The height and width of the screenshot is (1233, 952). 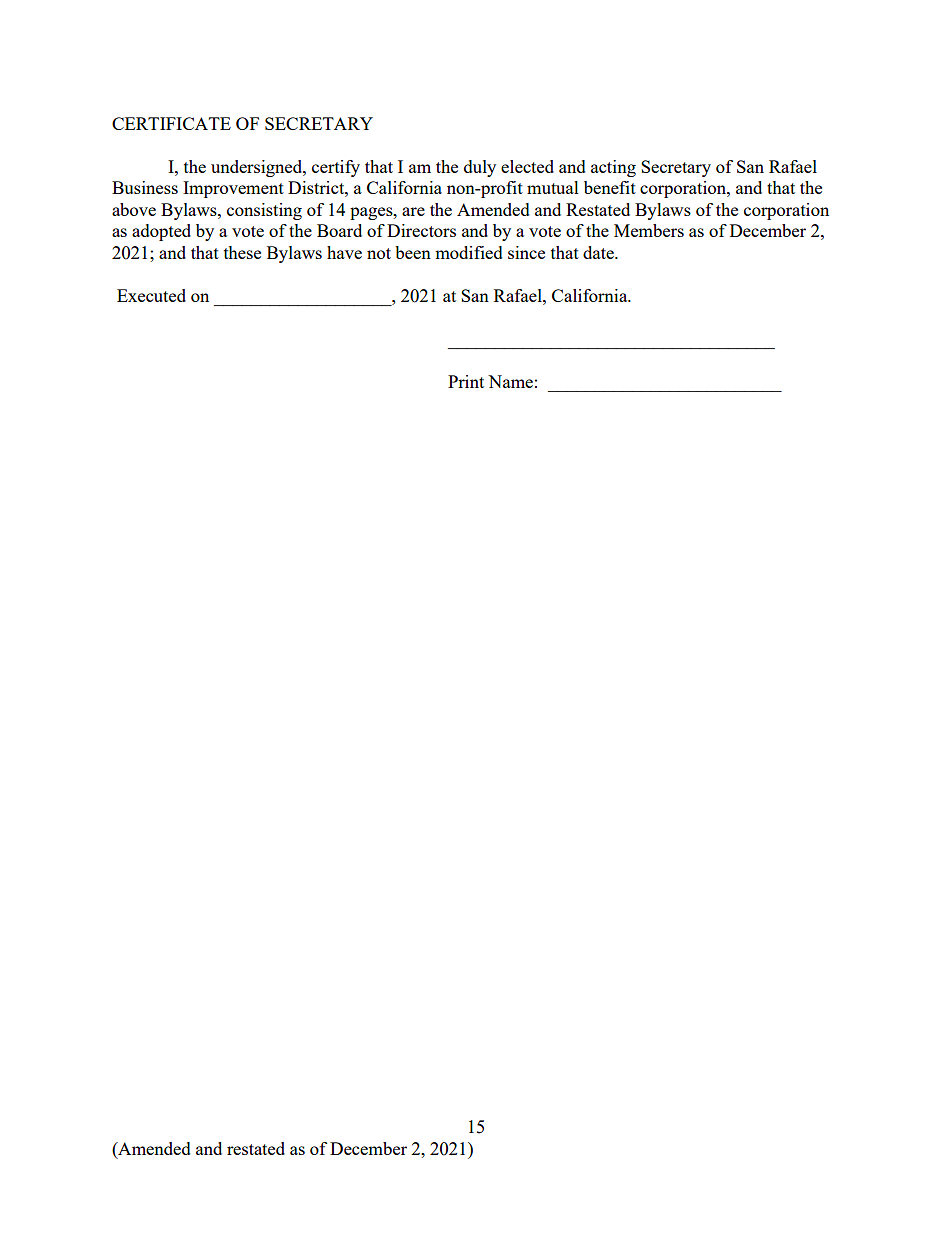 I want to click on certify, so click(x=336, y=168).
